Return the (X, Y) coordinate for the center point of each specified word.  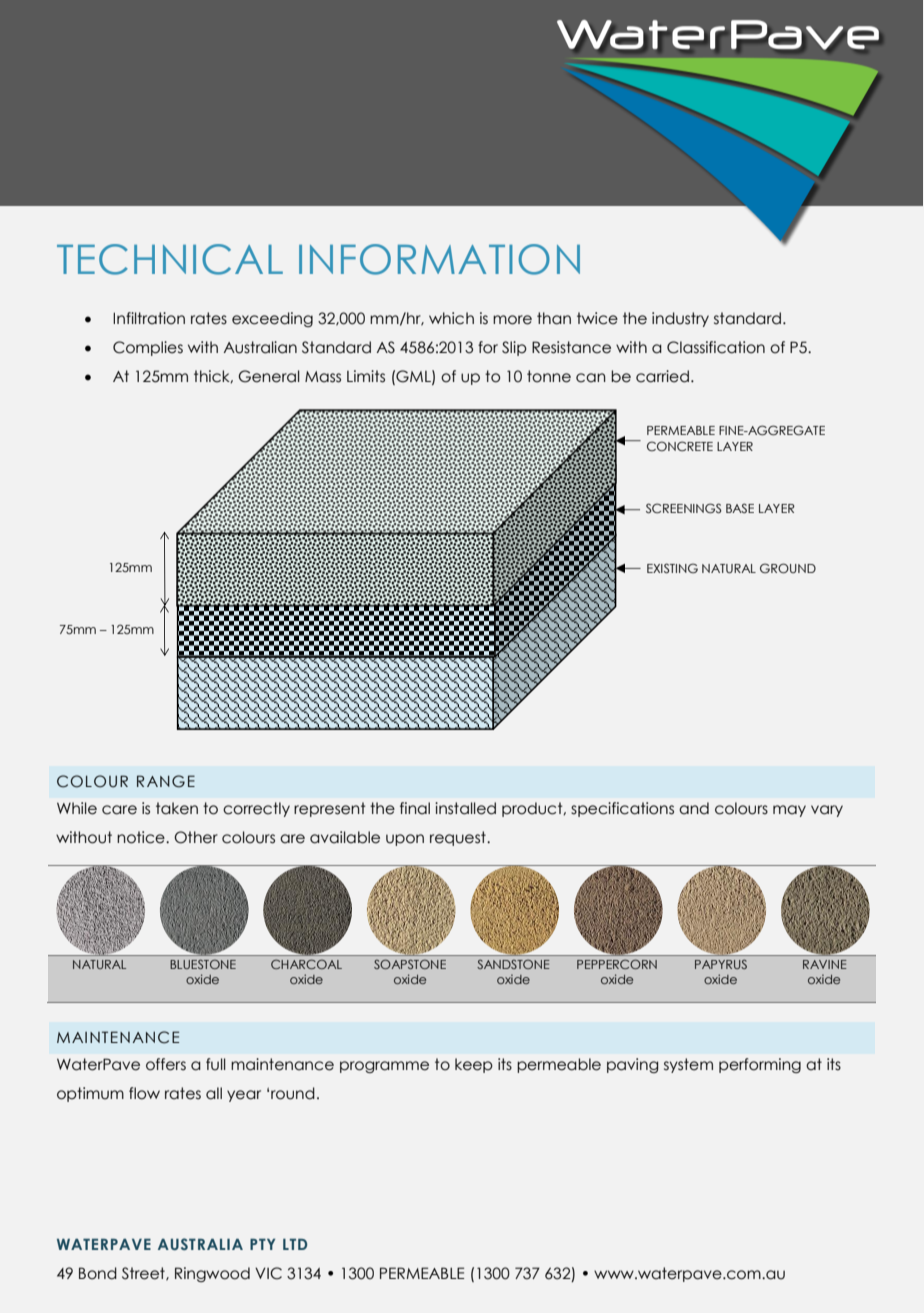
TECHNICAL (170, 259)
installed (465, 808)
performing (760, 1065)
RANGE (166, 781)
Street (144, 1274)
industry (680, 319)
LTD (295, 1244)
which (451, 318)
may (789, 811)
